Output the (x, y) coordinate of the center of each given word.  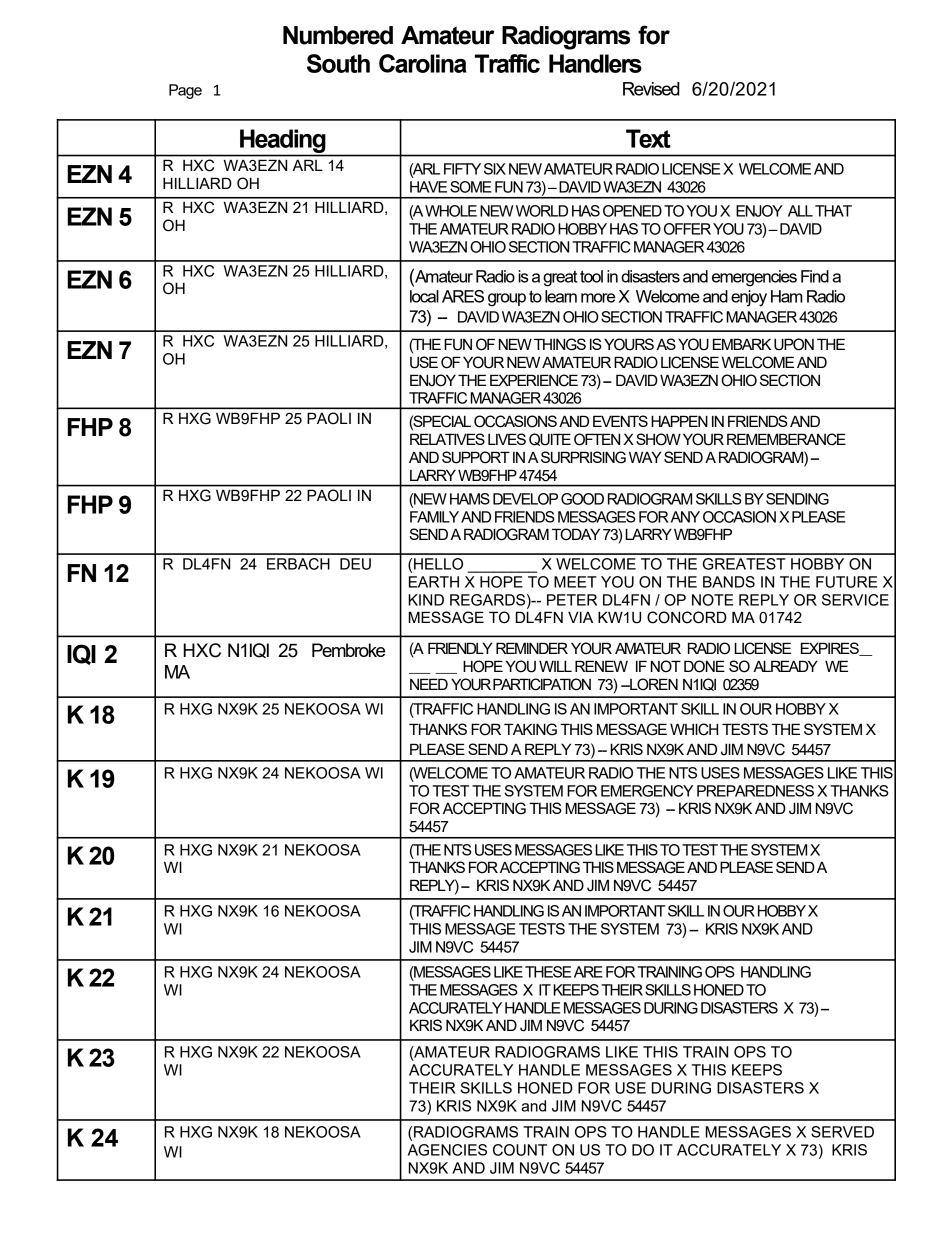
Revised (651, 89)
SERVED (842, 1132)
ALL (800, 211)
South (338, 63)
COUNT (520, 1150)
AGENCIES (447, 1150)
